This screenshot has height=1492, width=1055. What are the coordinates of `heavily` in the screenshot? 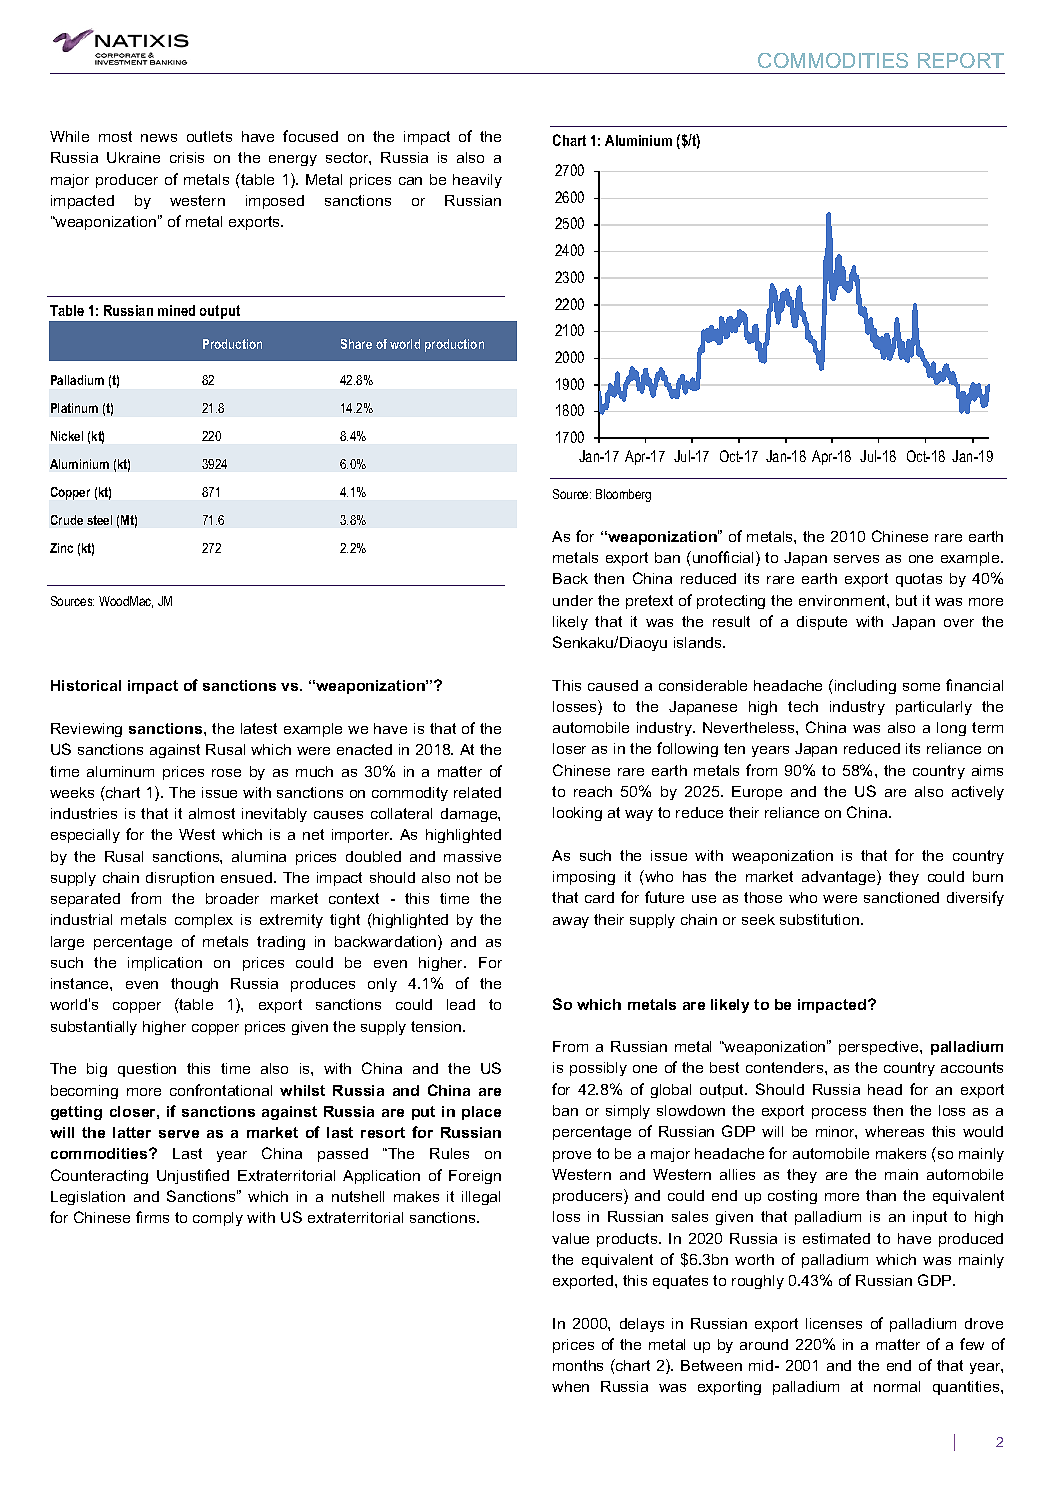 It's located at (477, 181).
